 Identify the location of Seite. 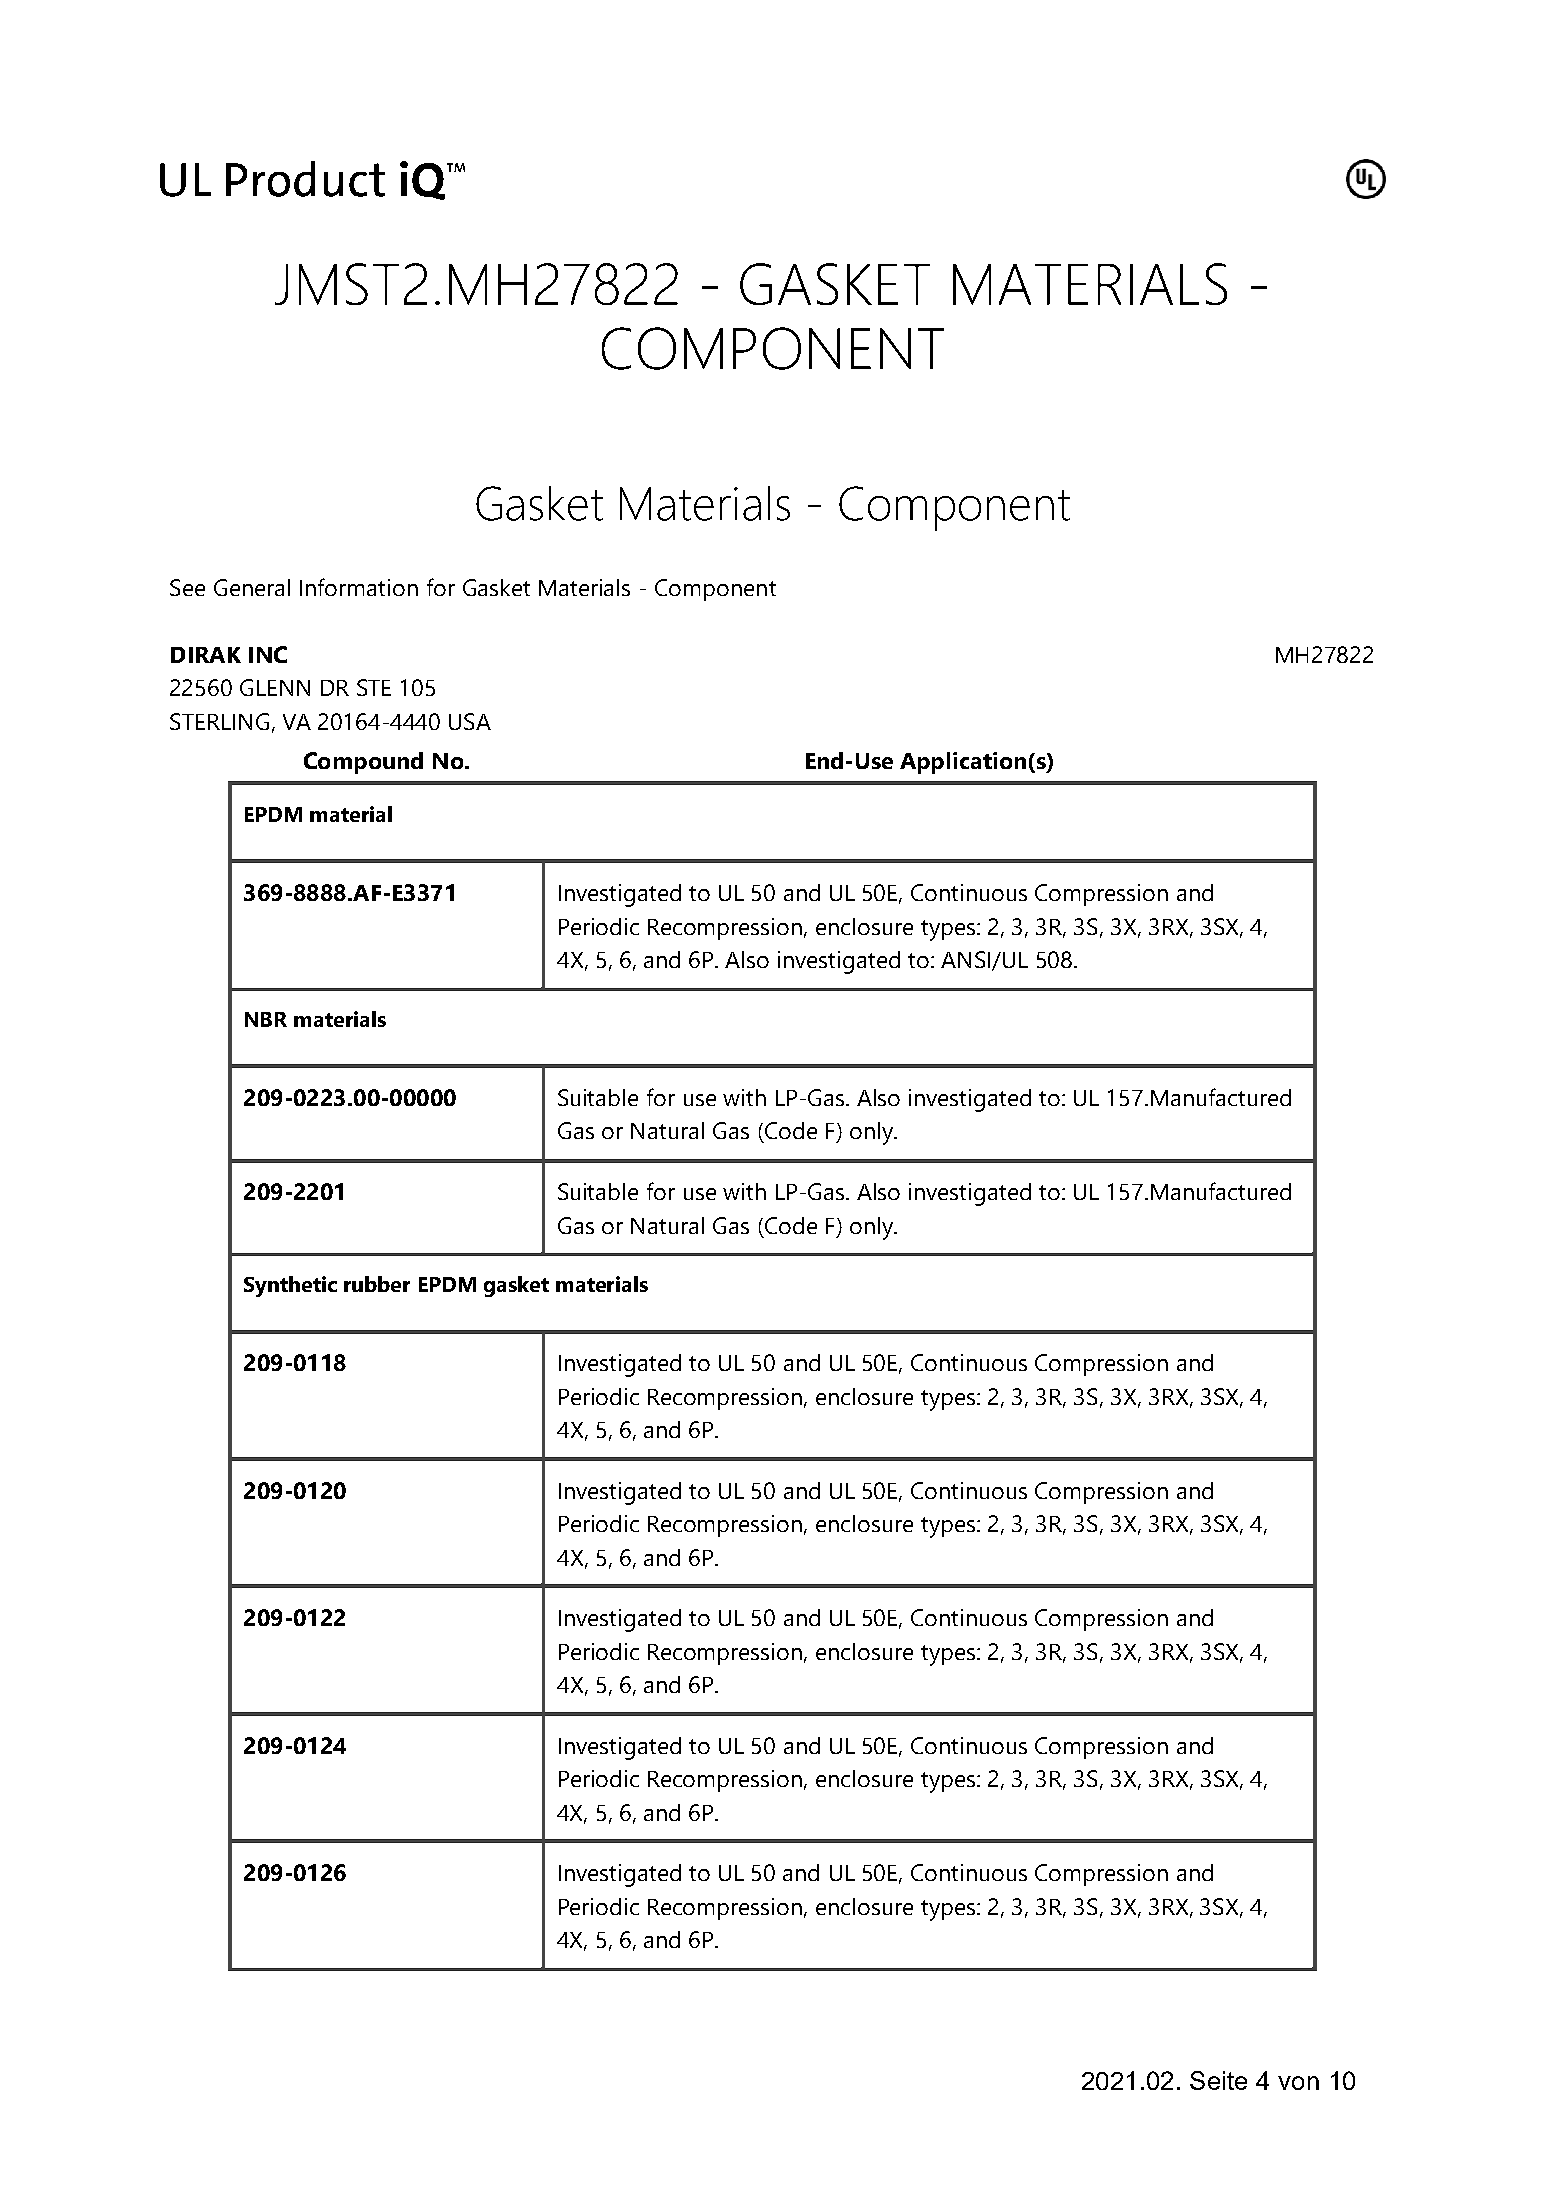
(1218, 2080).
